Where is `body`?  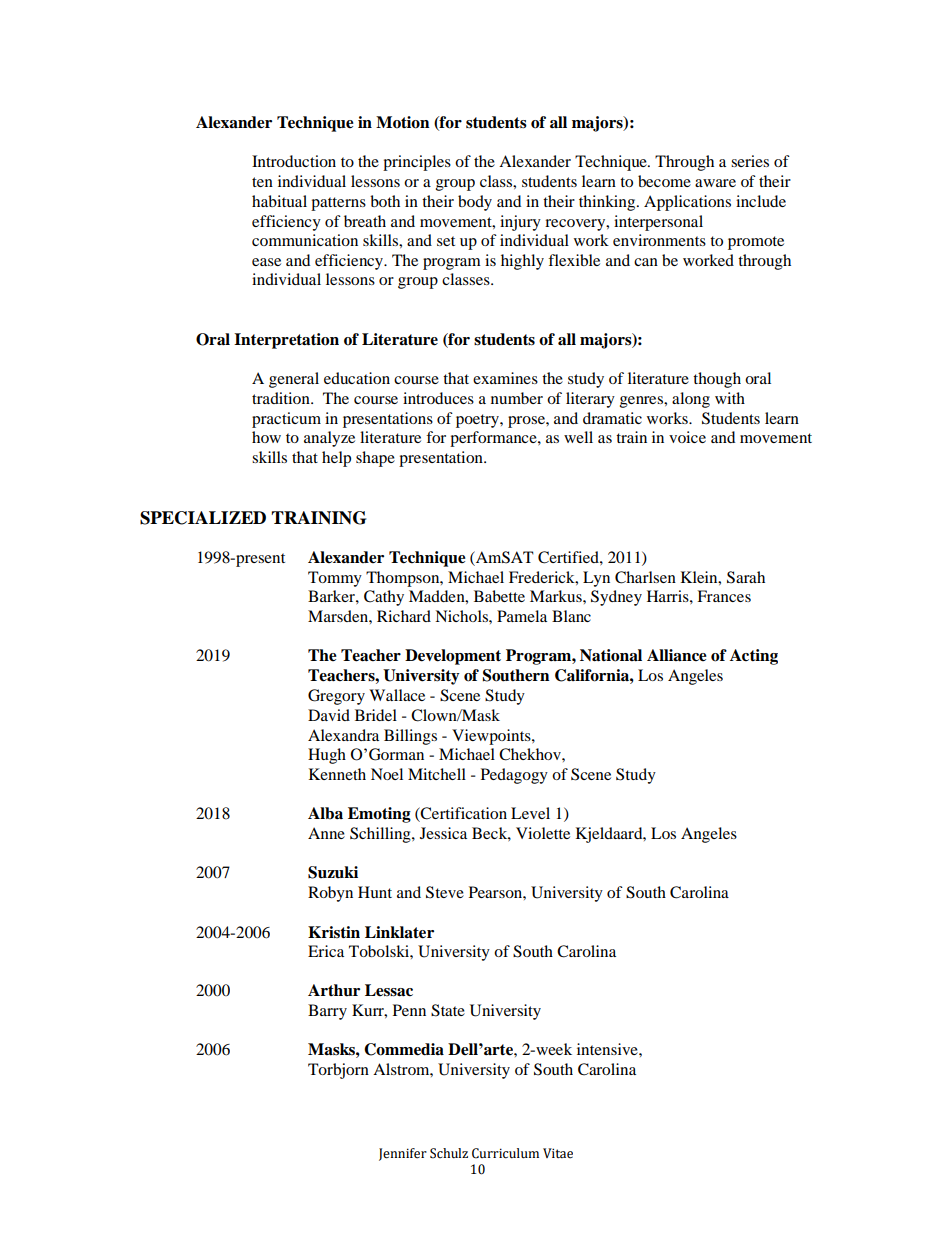 body is located at coordinates (475, 203).
